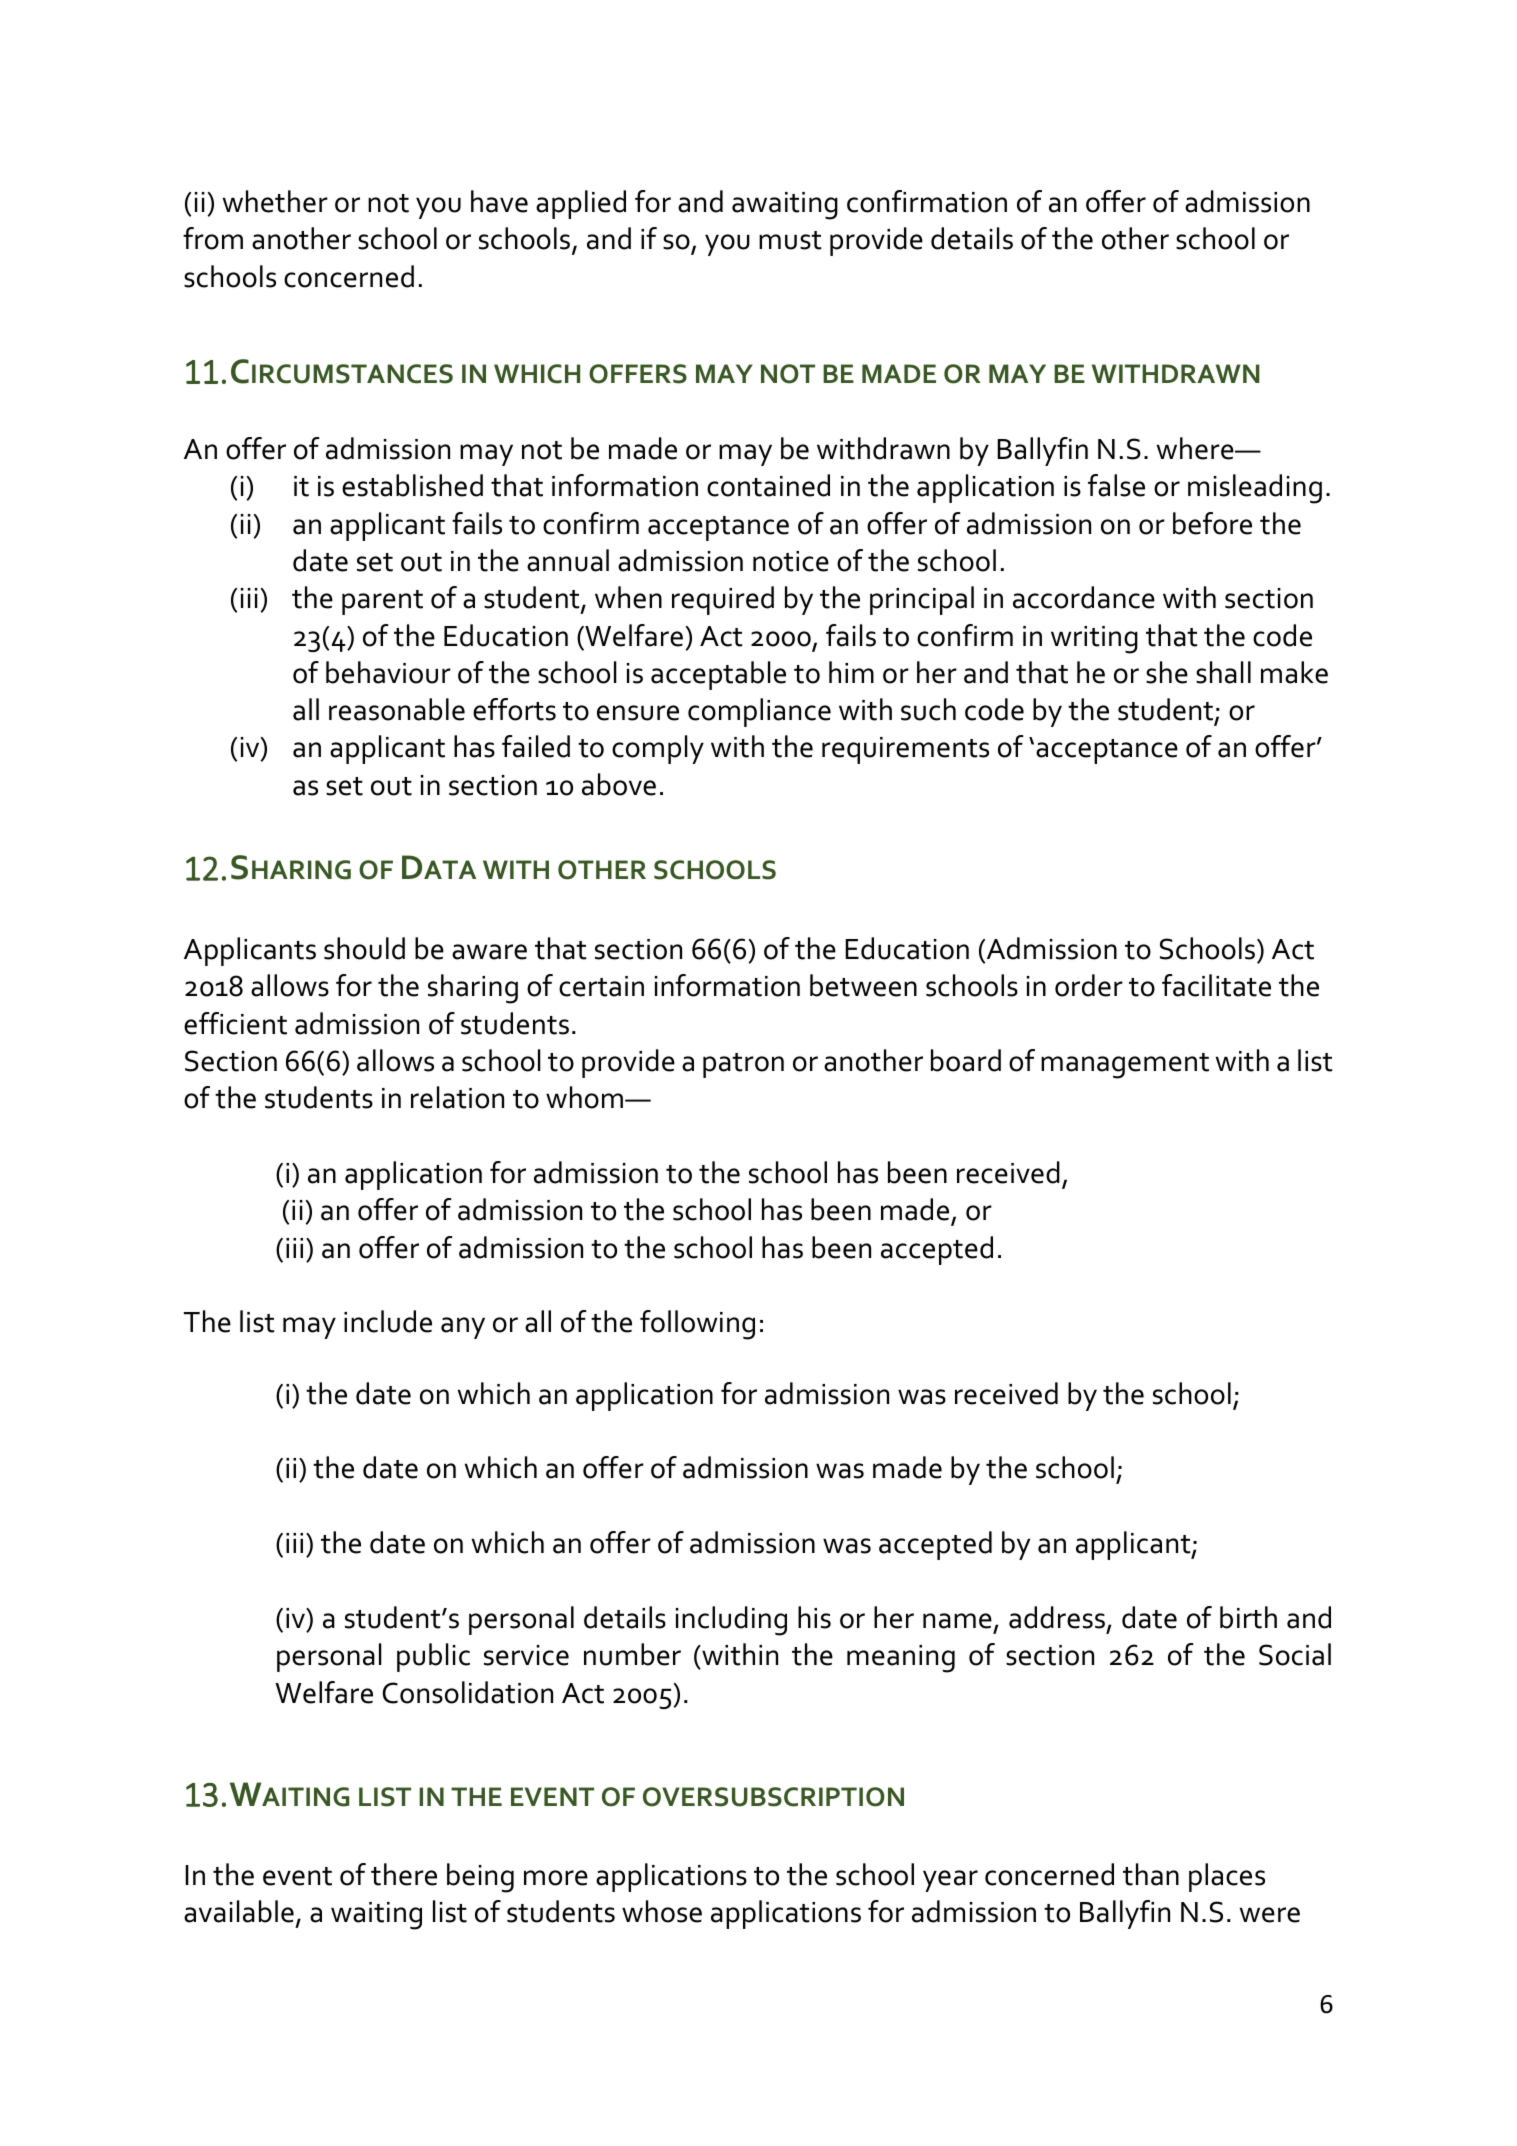 This page has height=2146, width=1517. What do you see at coordinates (662, 1911) in the page?
I see `whose` at bounding box center [662, 1911].
